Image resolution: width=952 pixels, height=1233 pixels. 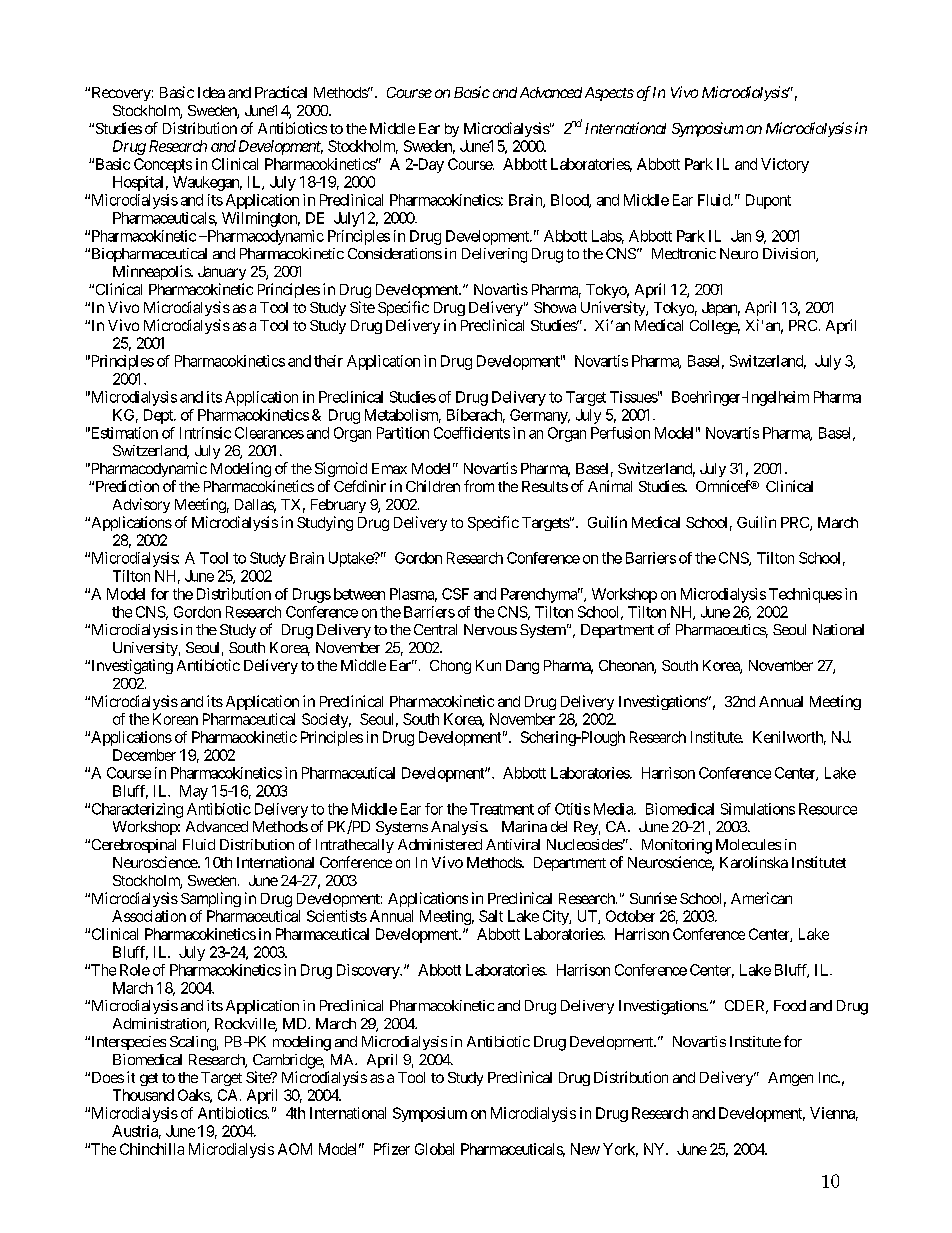 What do you see at coordinates (440, 844) in the screenshot?
I see `Administered` at bounding box center [440, 844].
